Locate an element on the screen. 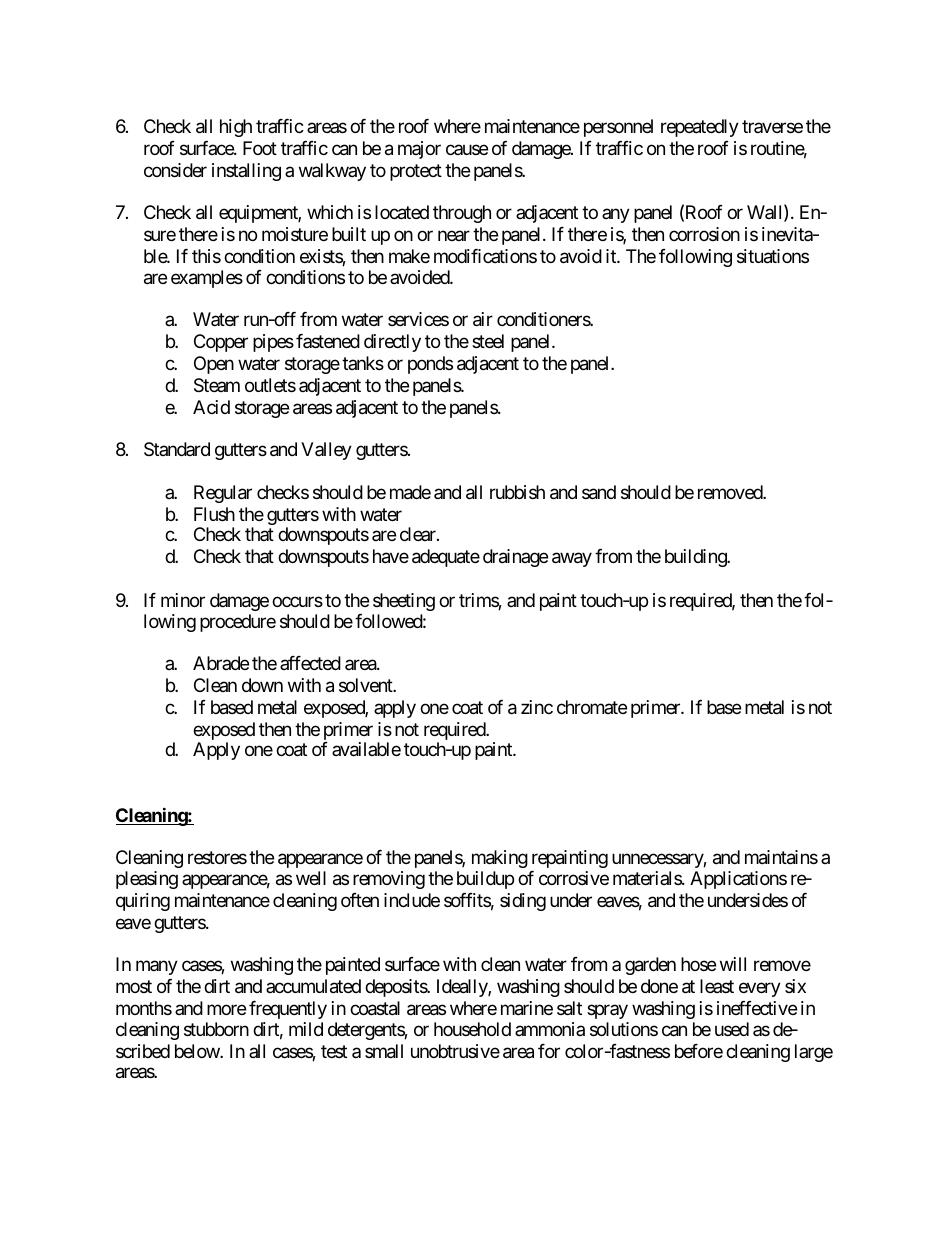  pleasing is located at coordinates (147, 880).
